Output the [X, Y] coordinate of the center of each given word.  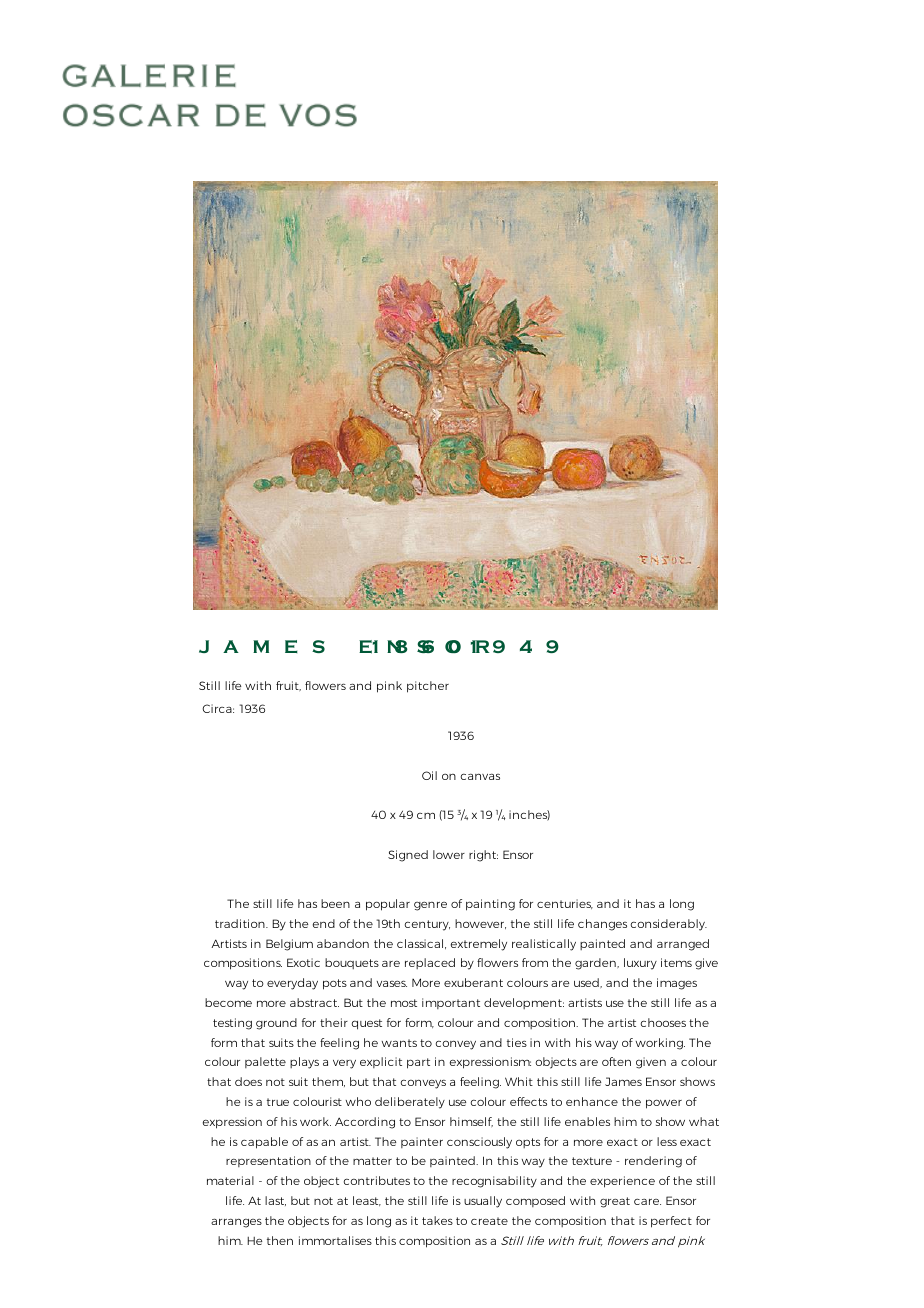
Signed [408, 856]
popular [388, 905]
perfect [671, 1222]
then [280, 1240]
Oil [429, 775]
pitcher [428, 687]
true [278, 1102]
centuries [565, 904]
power [664, 1104]
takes [437, 1220]
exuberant [473, 982]
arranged [683, 945]
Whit [519, 1081]
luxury [640, 964]
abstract [314, 1002]
